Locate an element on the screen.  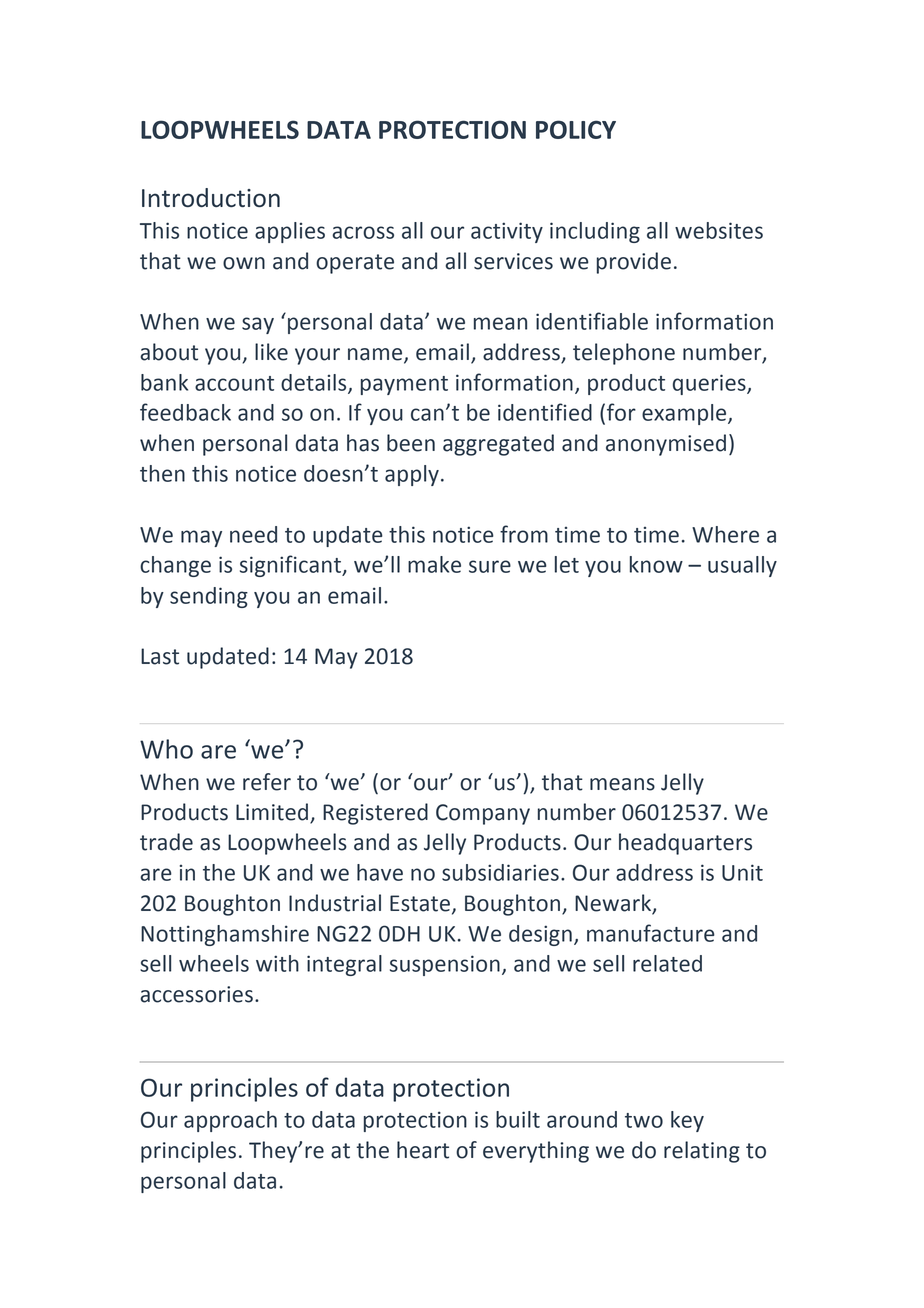
Introduction is located at coordinates (211, 197).
